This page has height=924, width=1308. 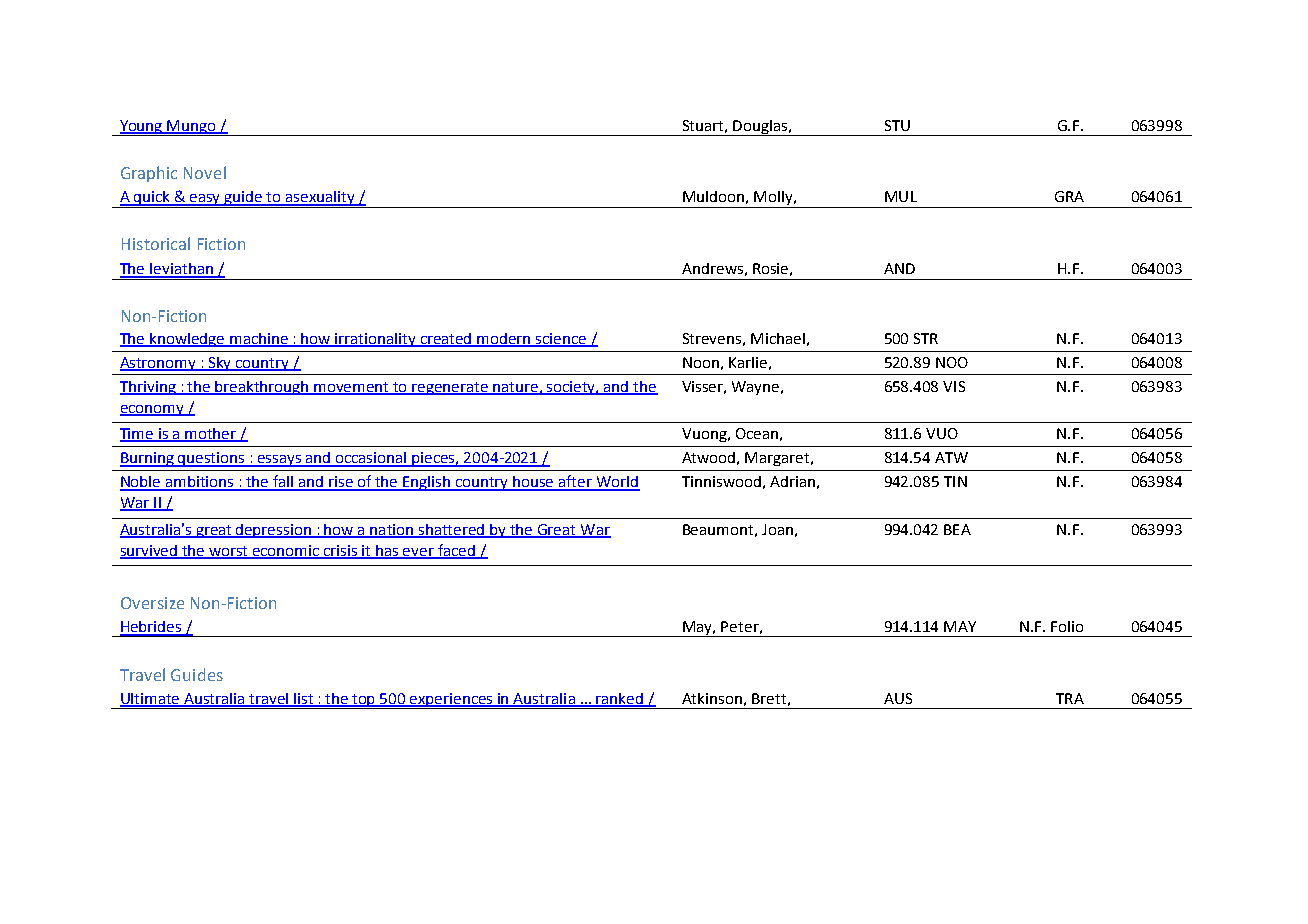 I want to click on Andrews, so click(x=712, y=268).
